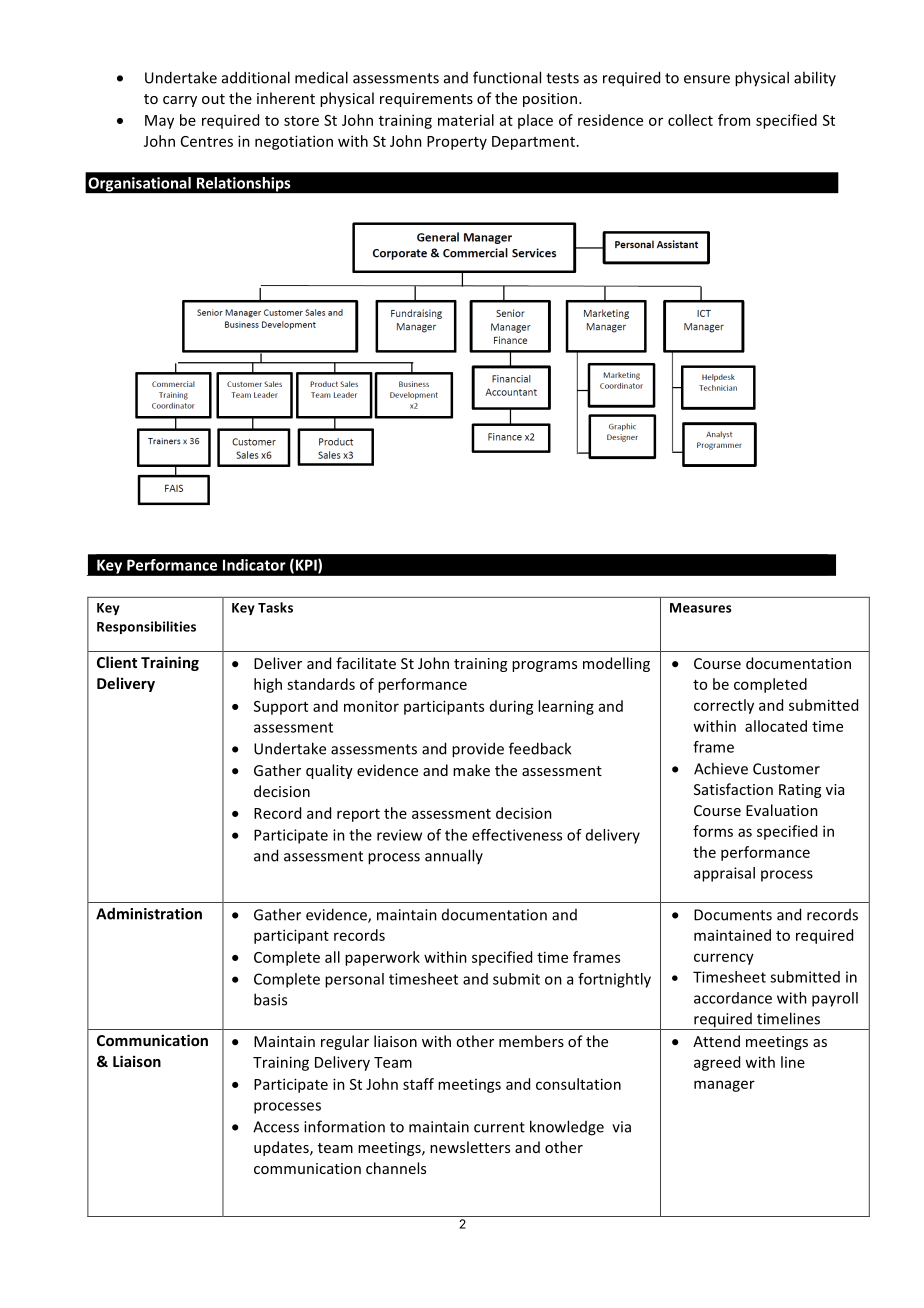 This document has height=1308, width=924. I want to click on Indicator, so click(254, 565).
